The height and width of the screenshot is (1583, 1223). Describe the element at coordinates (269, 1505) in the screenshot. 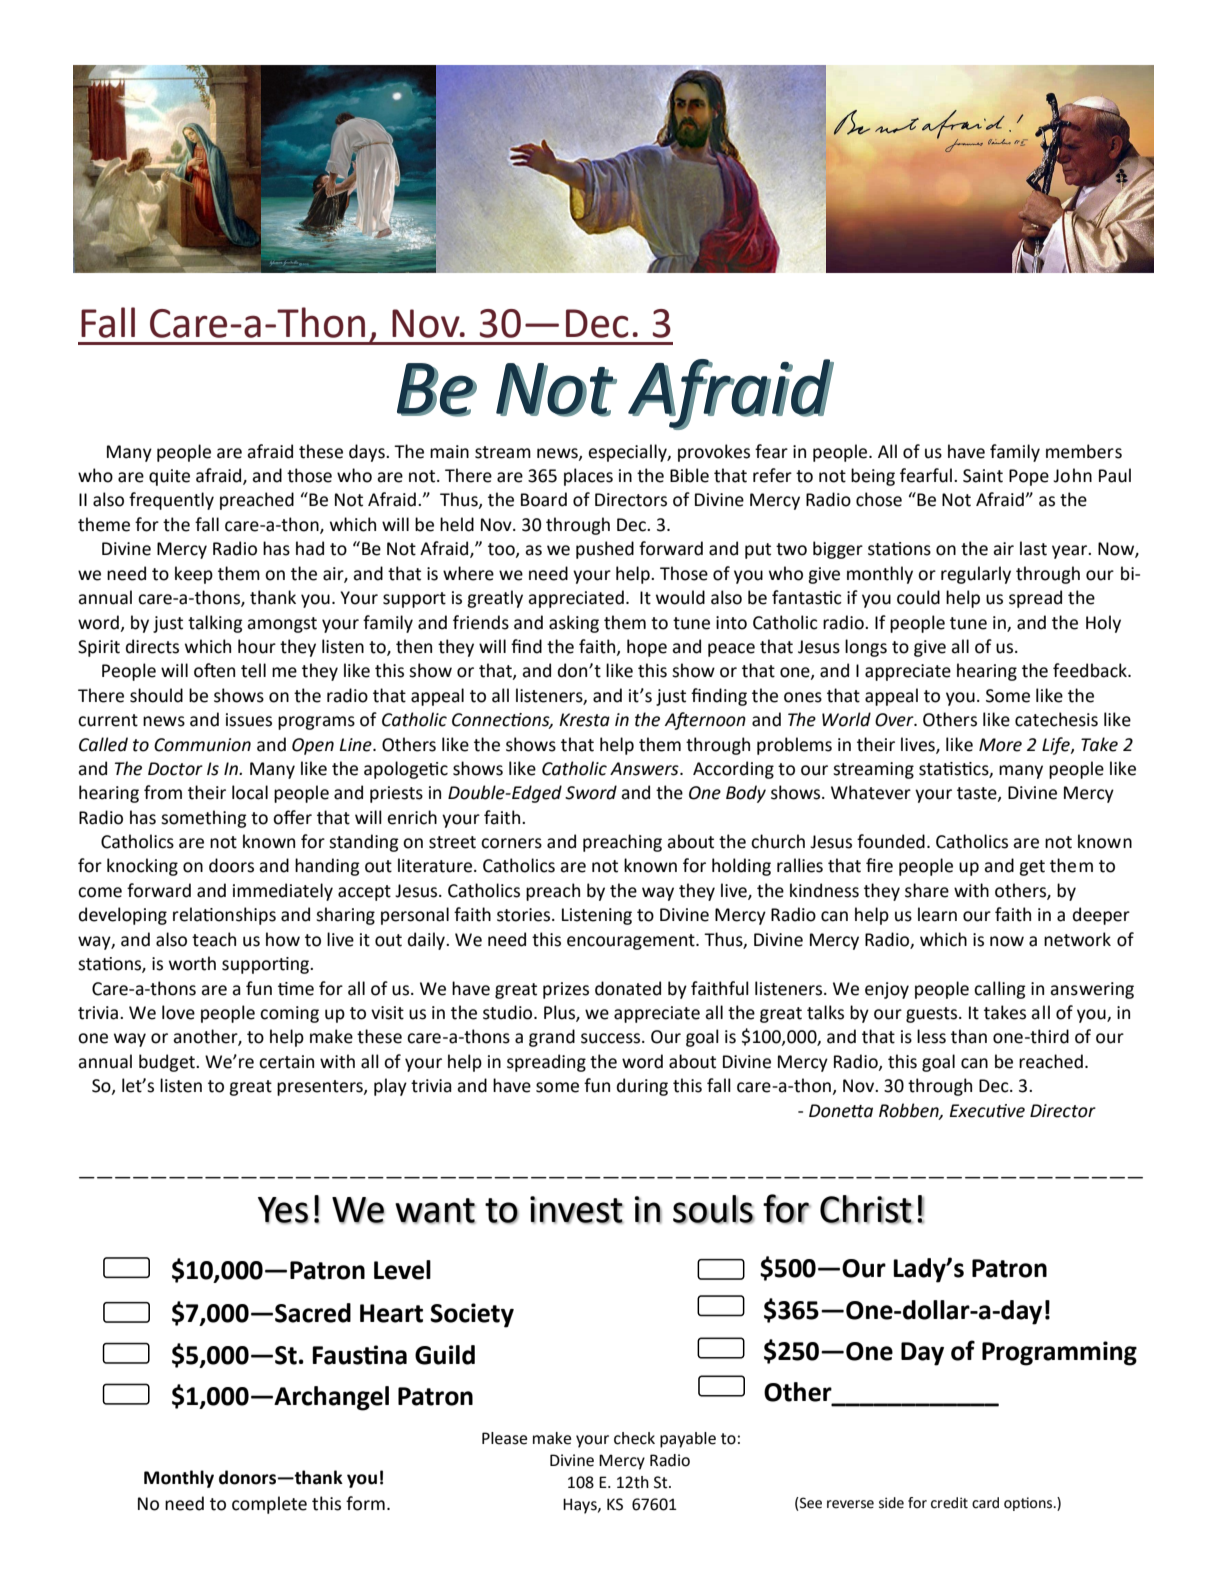

I see `complete` at that location.
